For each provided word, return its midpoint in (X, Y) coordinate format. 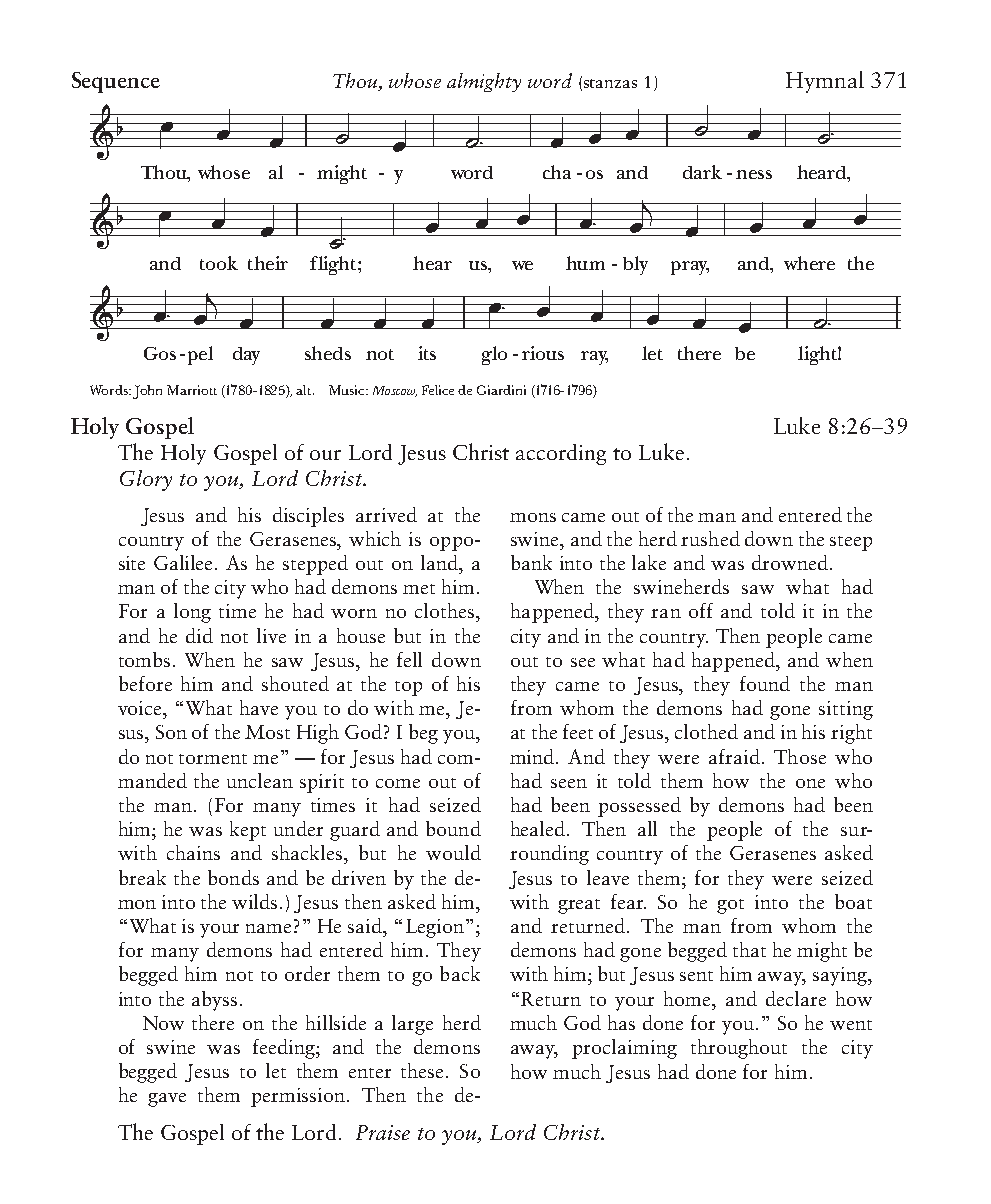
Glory (146, 480)
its (427, 353)
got (730, 906)
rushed (710, 538)
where (809, 263)
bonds (233, 877)
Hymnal (825, 82)
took (219, 263)
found (765, 683)
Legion (435, 928)
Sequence (116, 82)
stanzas (610, 83)
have (259, 707)
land (440, 562)
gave (167, 1100)
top (408, 688)
